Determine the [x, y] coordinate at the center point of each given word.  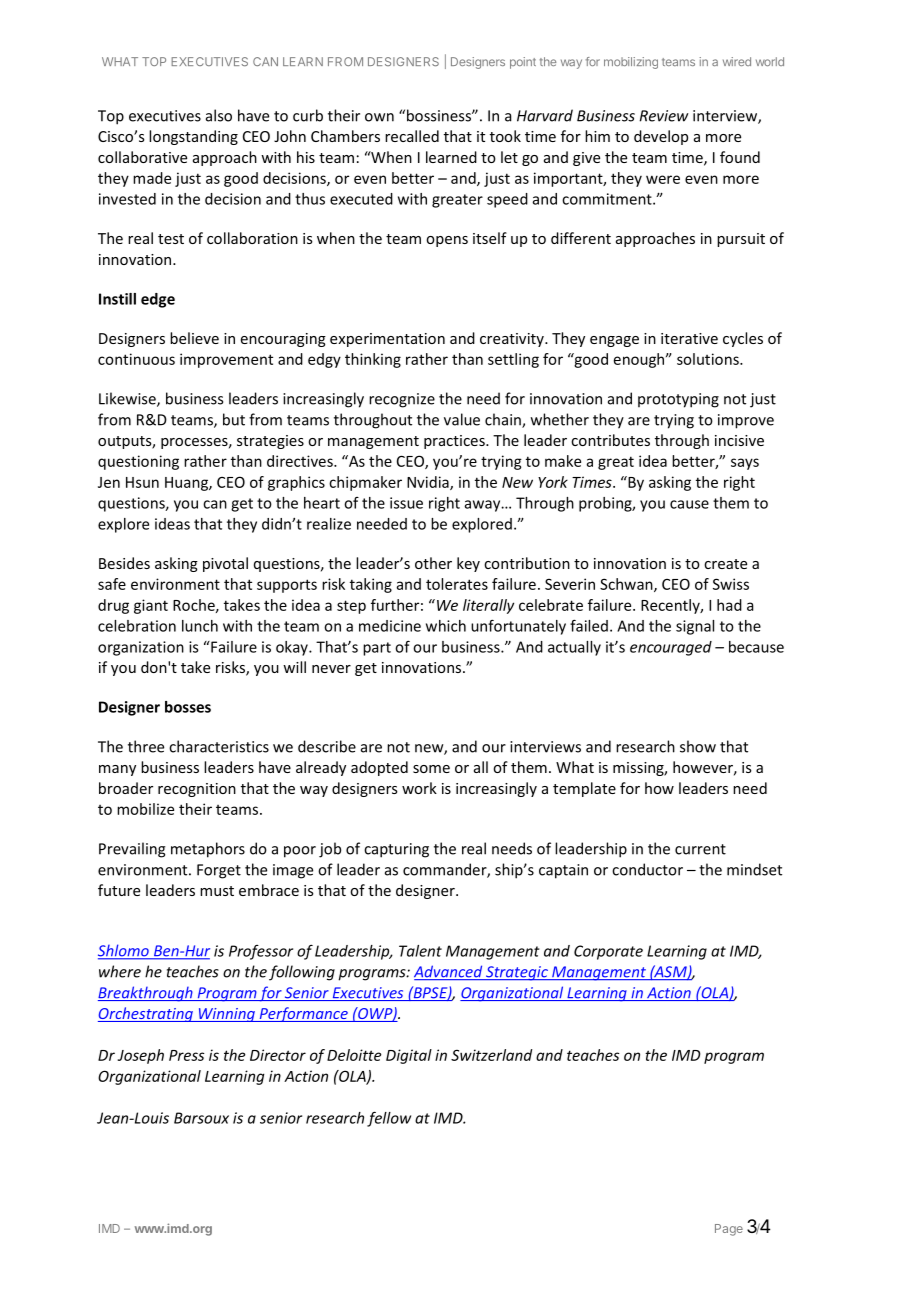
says [745, 464]
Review [664, 116]
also [219, 115]
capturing [396, 850]
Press [186, 1055]
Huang [187, 484]
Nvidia [429, 483]
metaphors [208, 850]
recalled [412, 136]
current [700, 849]
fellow [389, 1119]
